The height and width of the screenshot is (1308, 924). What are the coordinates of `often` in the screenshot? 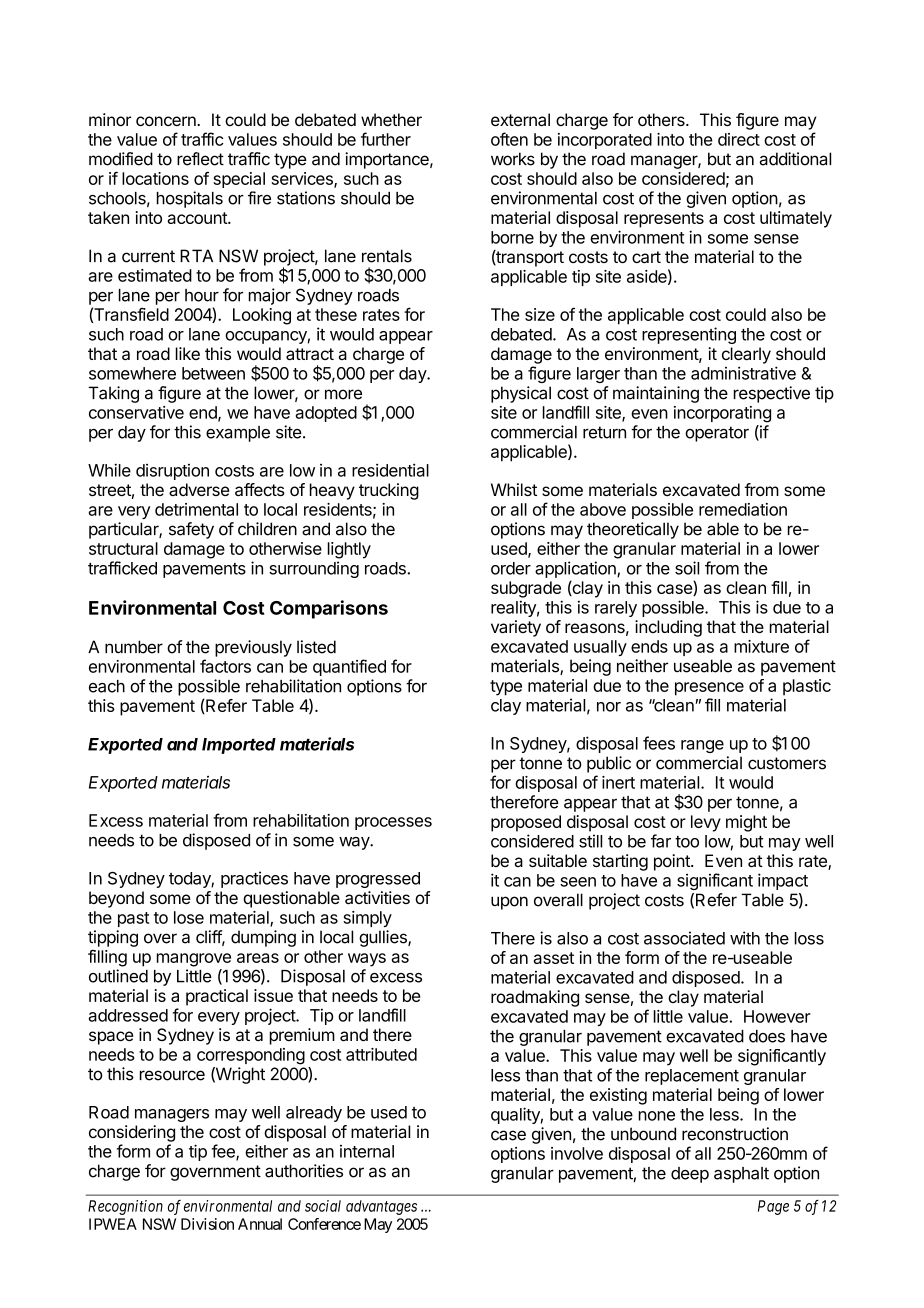 It's located at (509, 139).
